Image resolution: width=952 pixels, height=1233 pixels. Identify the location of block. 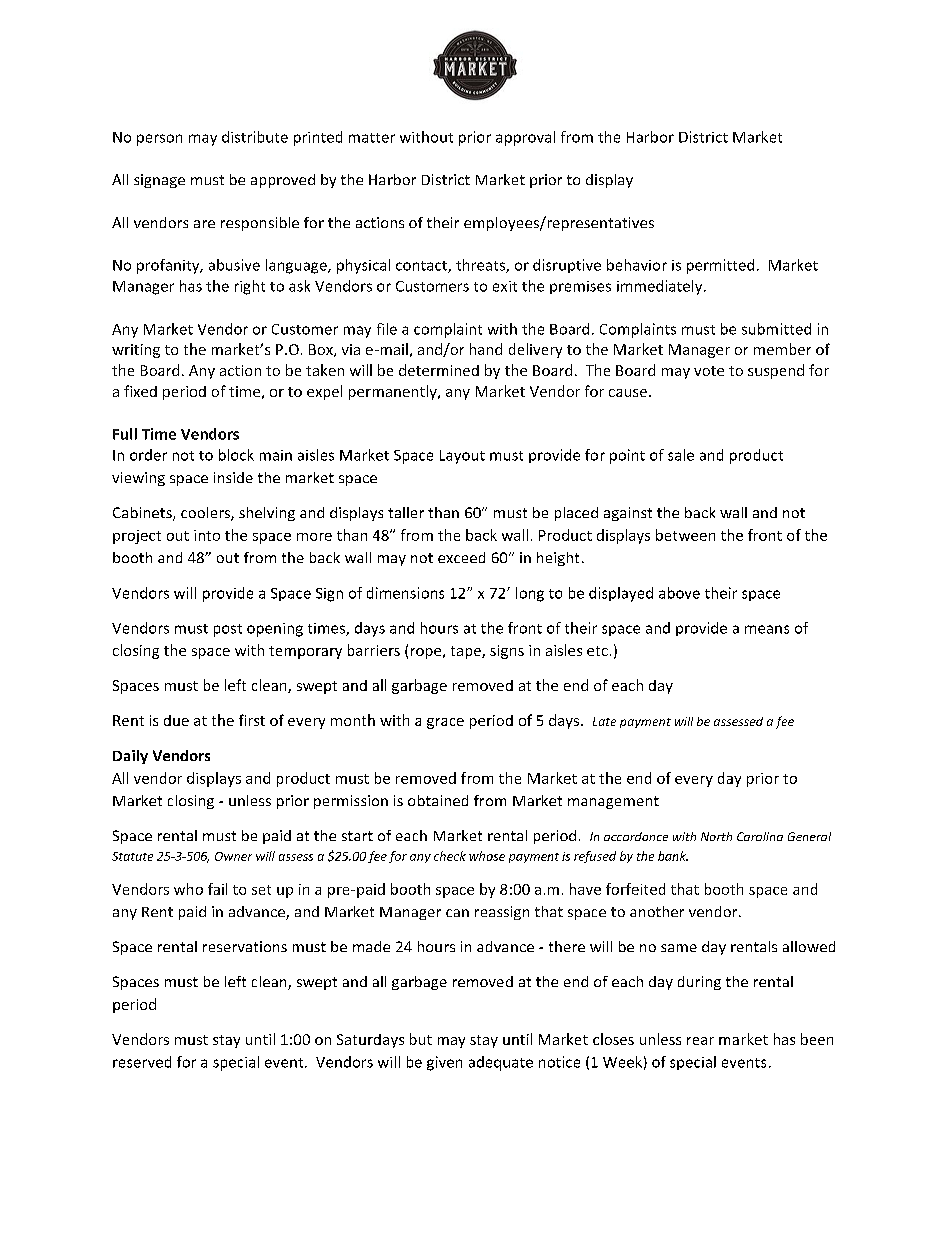
(236, 455).
